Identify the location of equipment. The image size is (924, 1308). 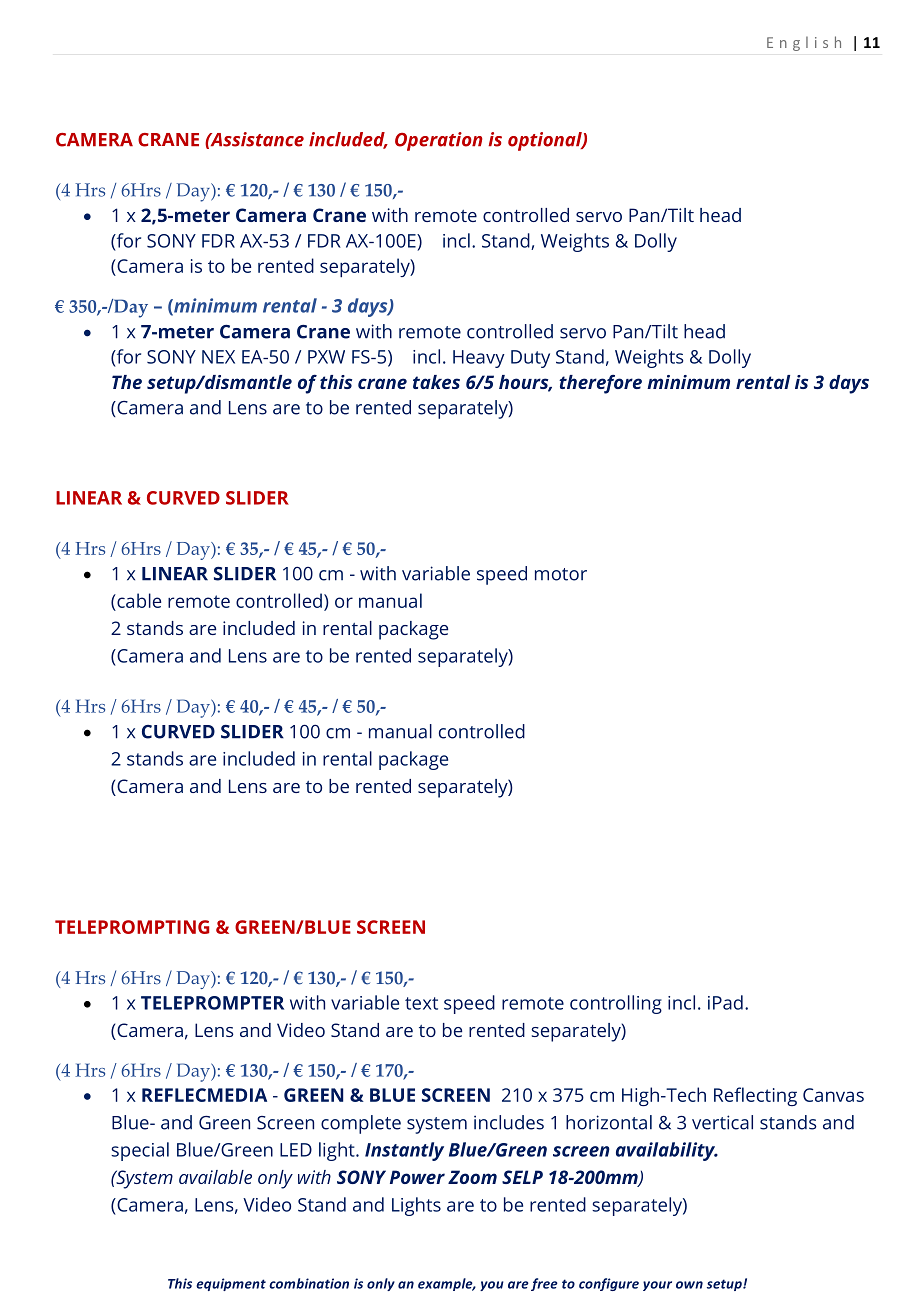
(231, 1284).
